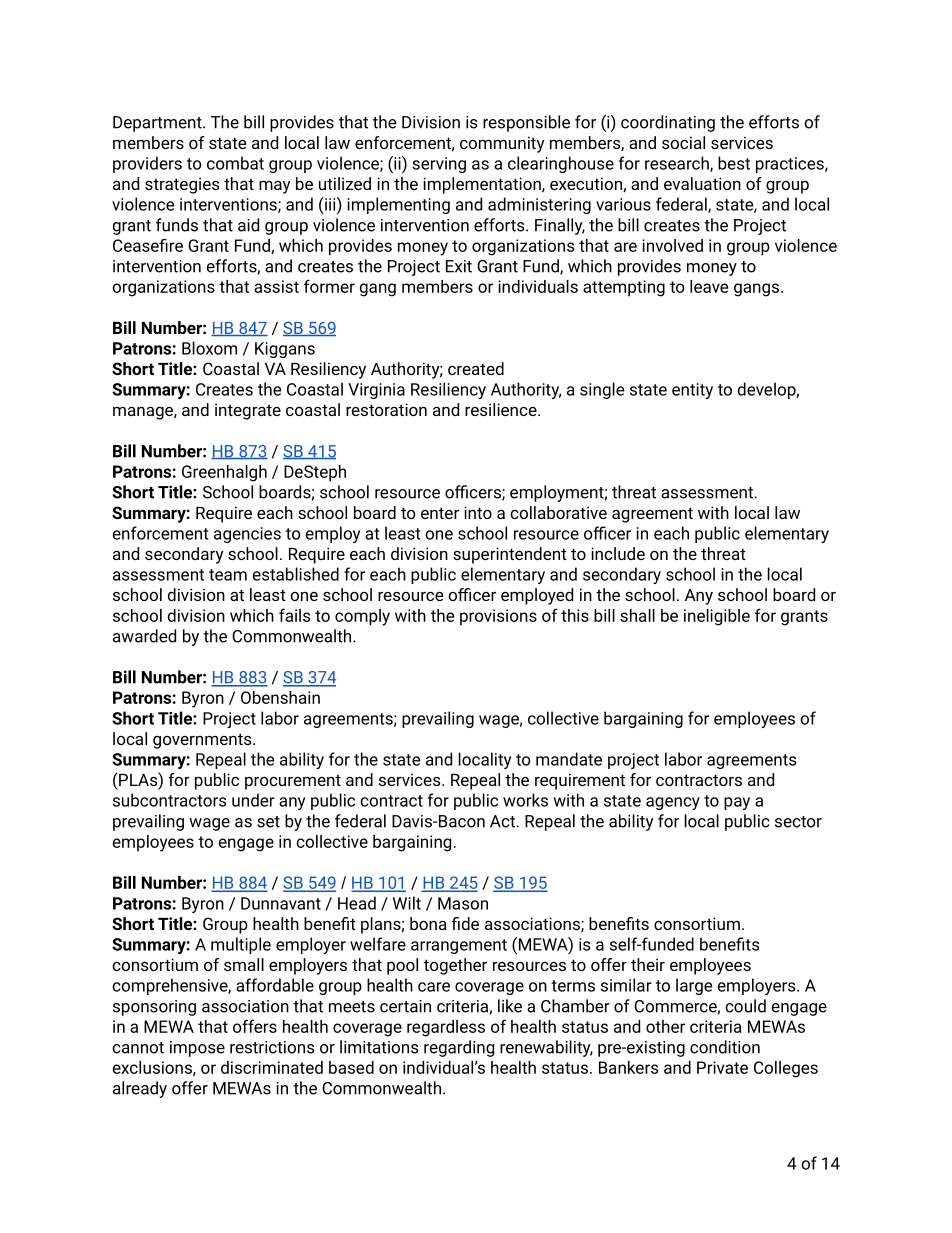 Image resolution: width=952 pixels, height=1233 pixels. Describe the element at coordinates (197, 1049) in the screenshot. I see `impose` at that location.
